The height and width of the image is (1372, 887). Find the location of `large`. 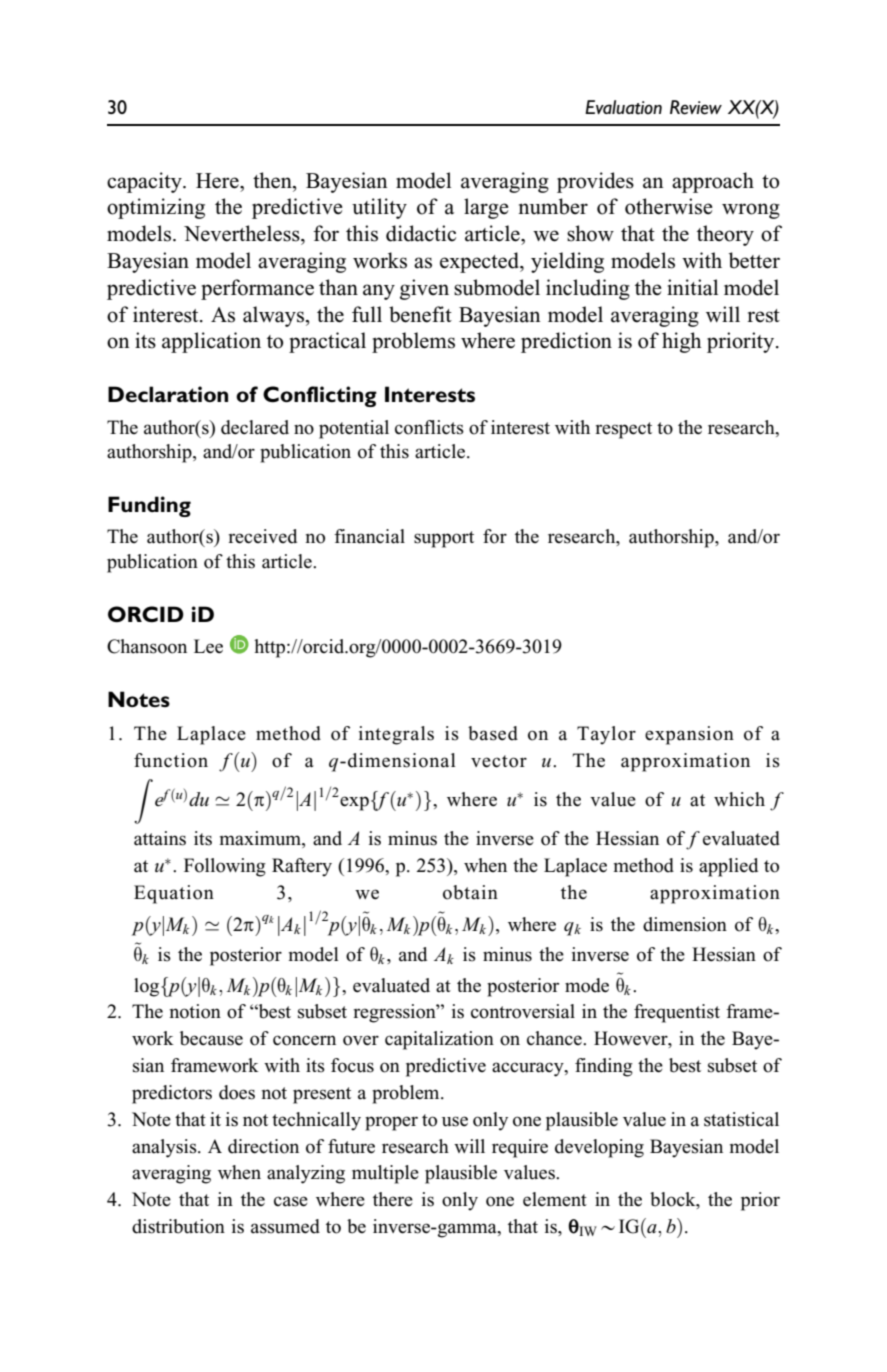

large is located at coordinates (486, 208).
